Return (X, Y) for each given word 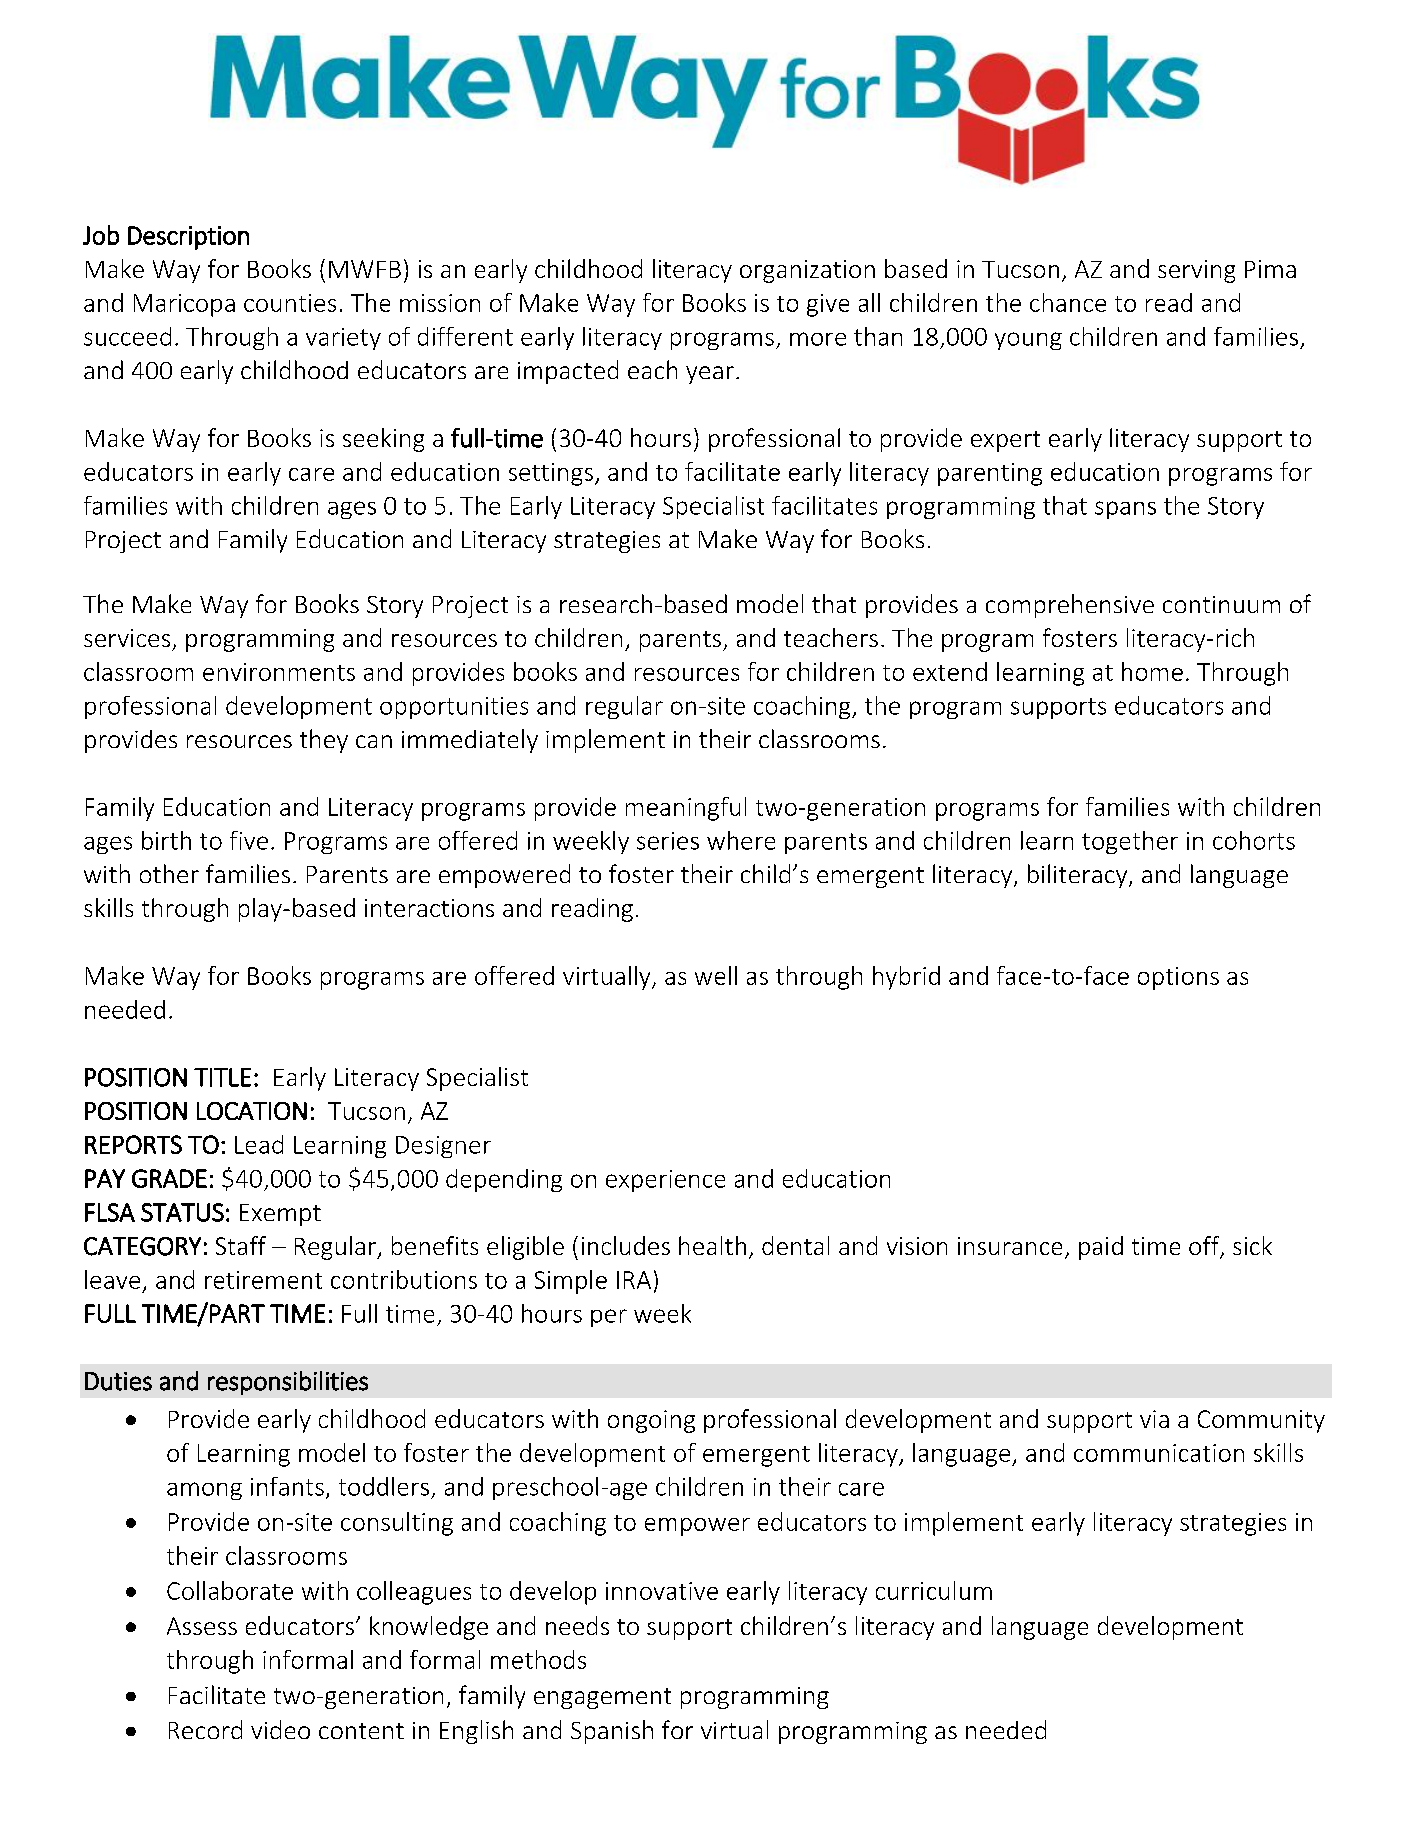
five (249, 840)
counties (290, 303)
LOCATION (252, 1111)
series (668, 841)
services (127, 638)
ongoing (651, 1421)
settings (551, 474)
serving (1196, 271)
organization (807, 271)
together (1130, 842)
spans (1125, 510)
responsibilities (288, 1383)
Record (205, 1729)
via (1154, 1419)
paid (1101, 1248)
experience (665, 1181)
